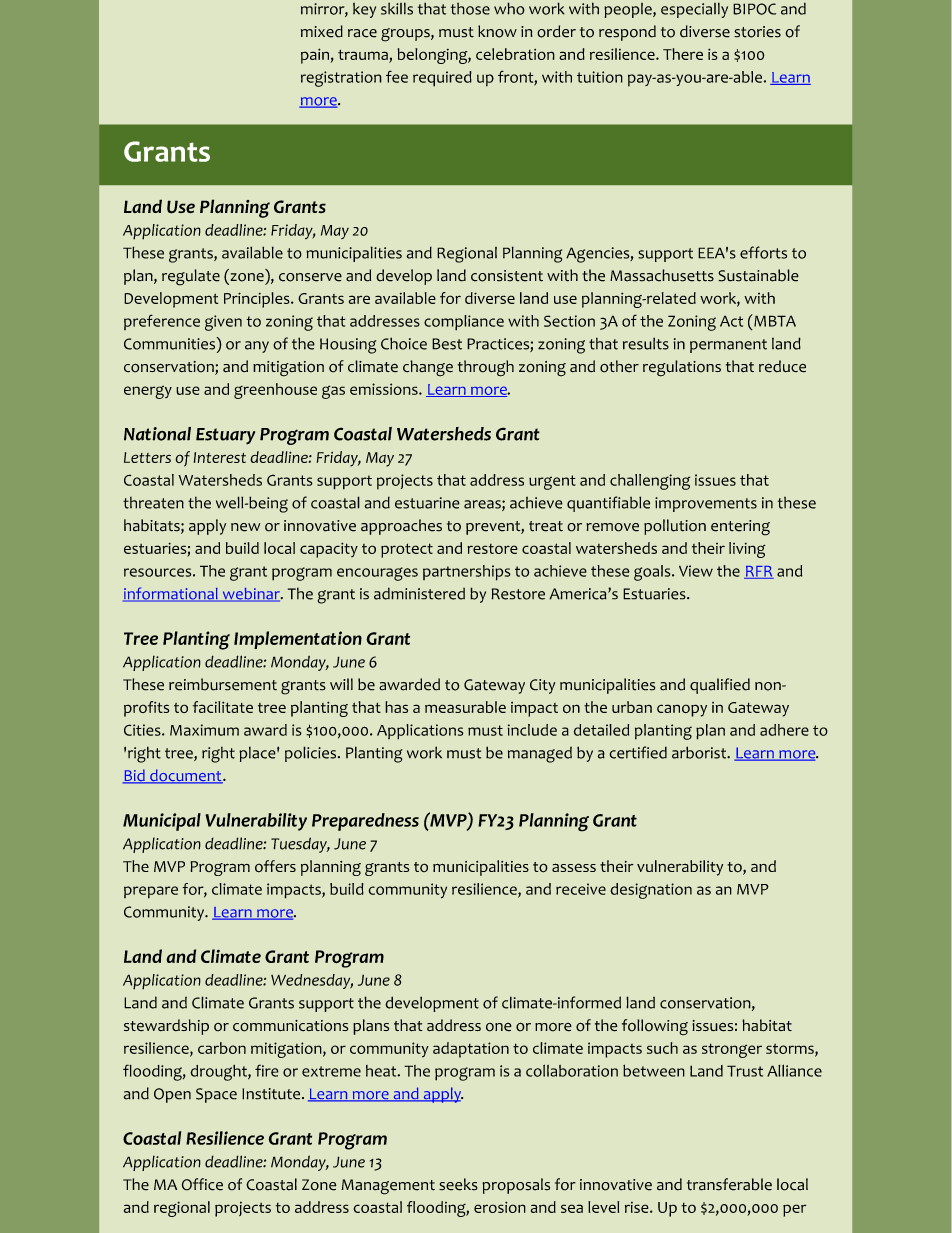 This screenshot has height=1233, width=952. What do you see at coordinates (322, 31) in the screenshot?
I see `mixed` at bounding box center [322, 31].
